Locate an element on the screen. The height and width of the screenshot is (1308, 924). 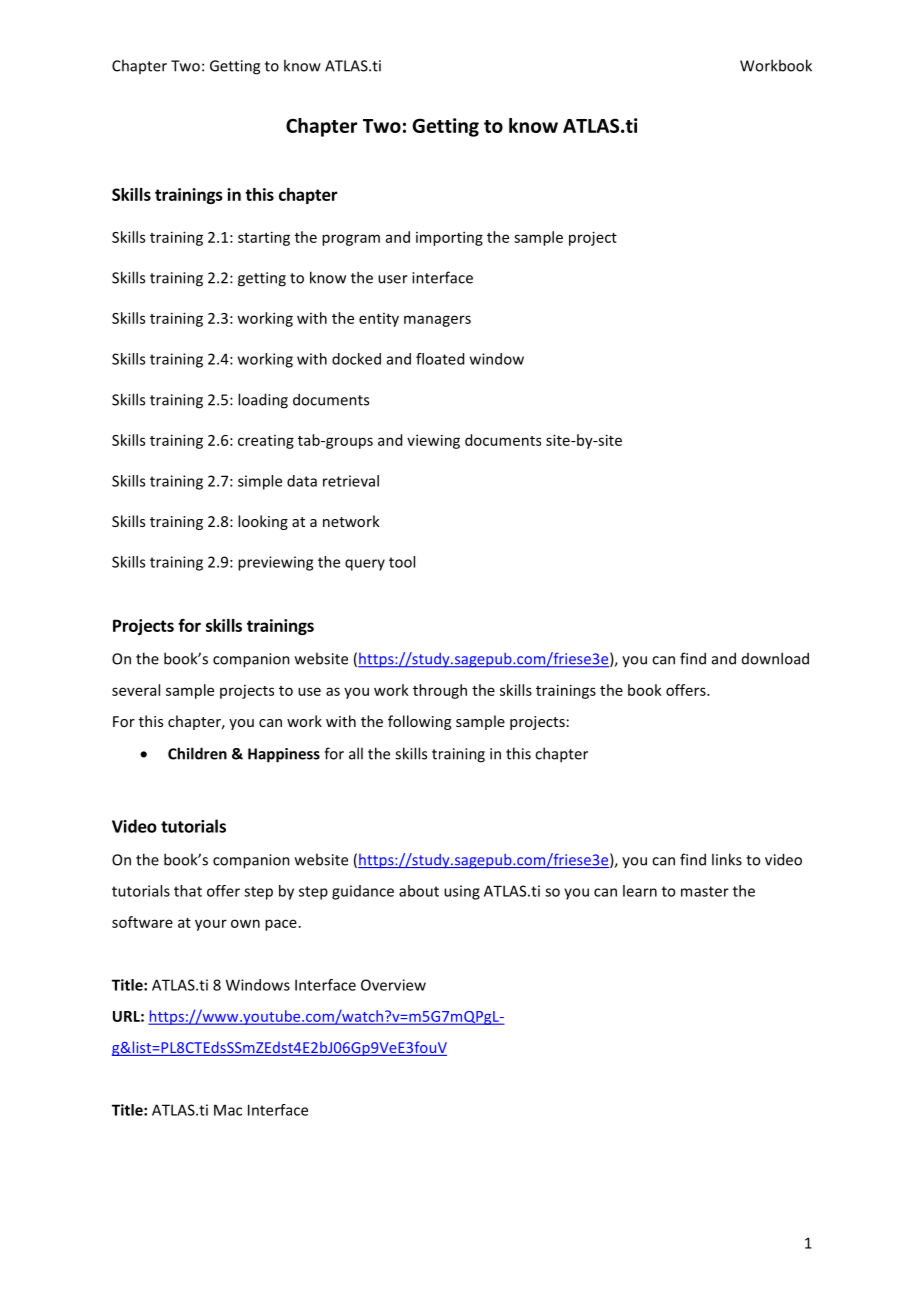
master is located at coordinates (705, 891).
